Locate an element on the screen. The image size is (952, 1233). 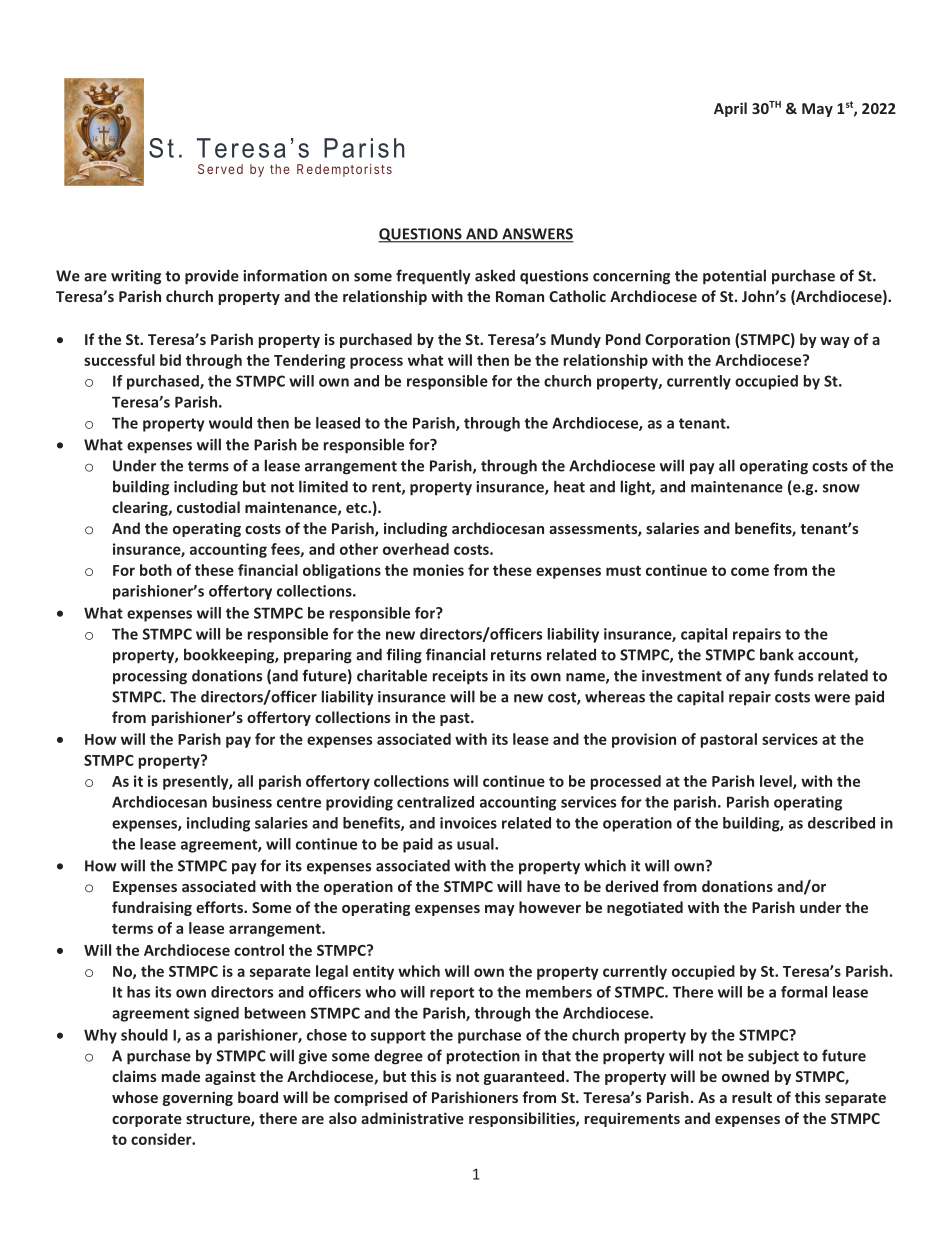
ANSWERS is located at coordinates (537, 235).
